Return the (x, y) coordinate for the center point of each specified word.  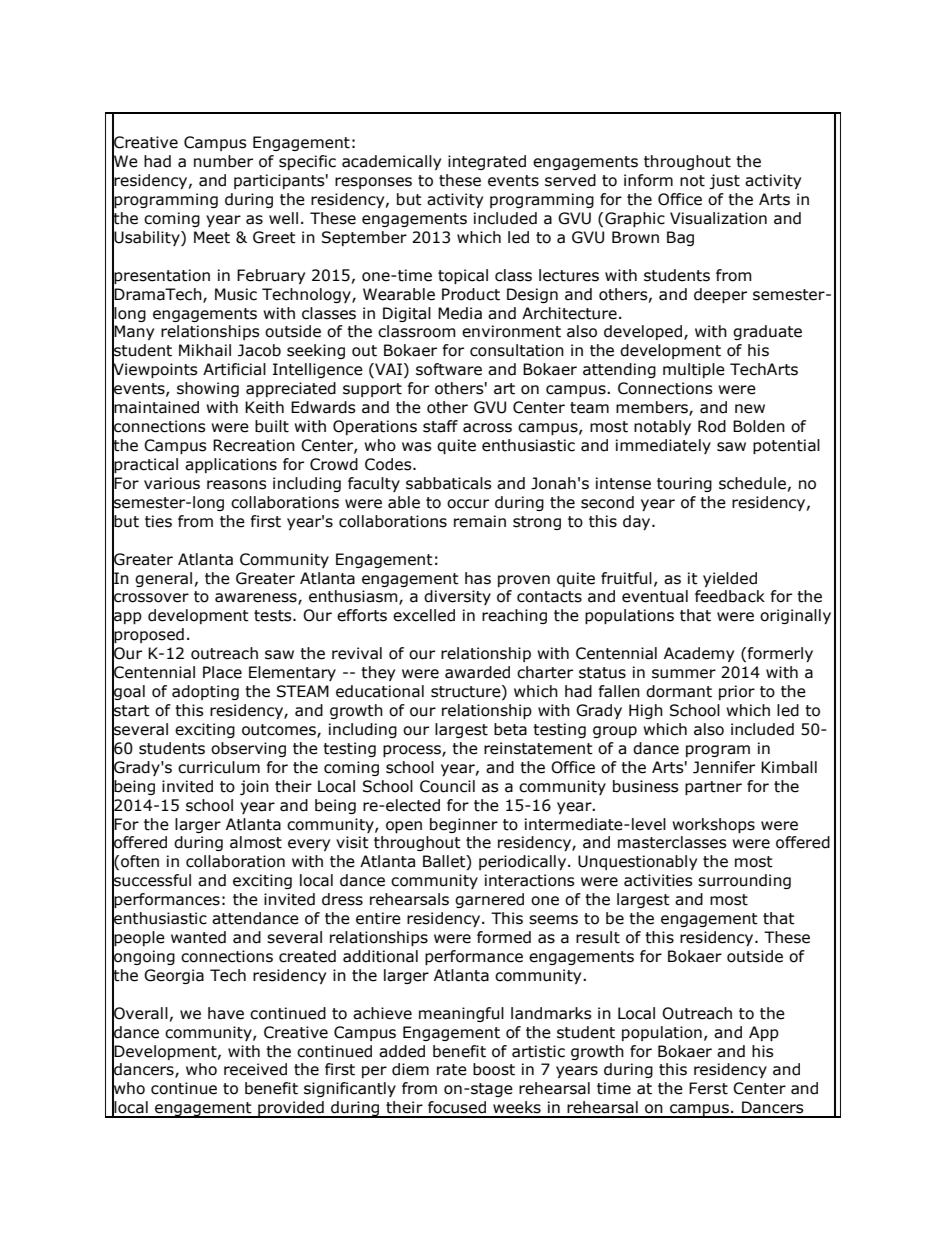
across (487, 428)
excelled (424, 615)
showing (208, 389)
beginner (464, 825)
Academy (699, 654)
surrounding (744, 881)
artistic (538, 1051)
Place (222, 672)
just (724, 181)
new (750, 409)
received (255, 1069)
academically (391, 162)
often (140, 861)
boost (494, 1069)
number (223, 161)
